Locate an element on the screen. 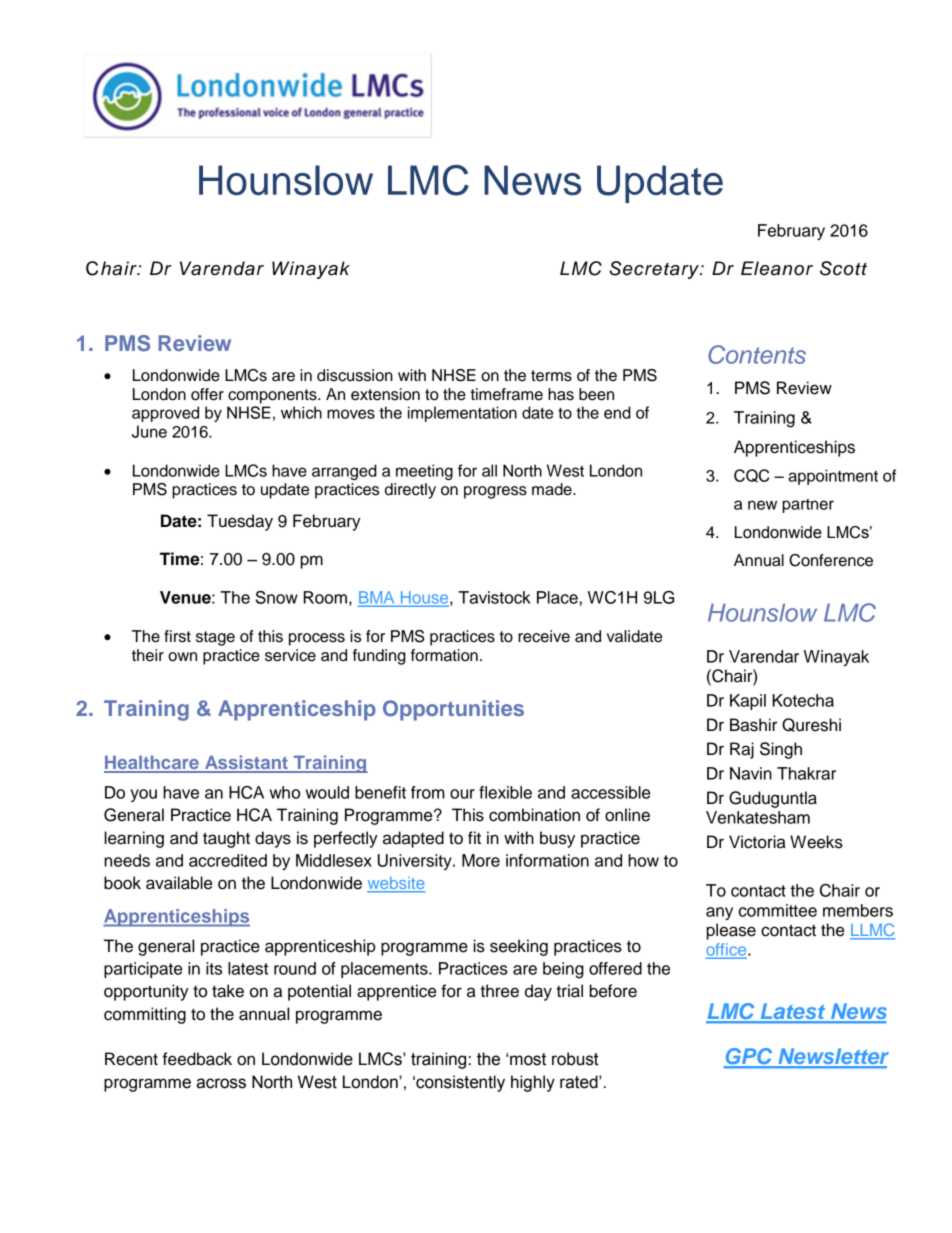 The image size is (952, 1233). Tuesday is located at coordinates (240, 522).
